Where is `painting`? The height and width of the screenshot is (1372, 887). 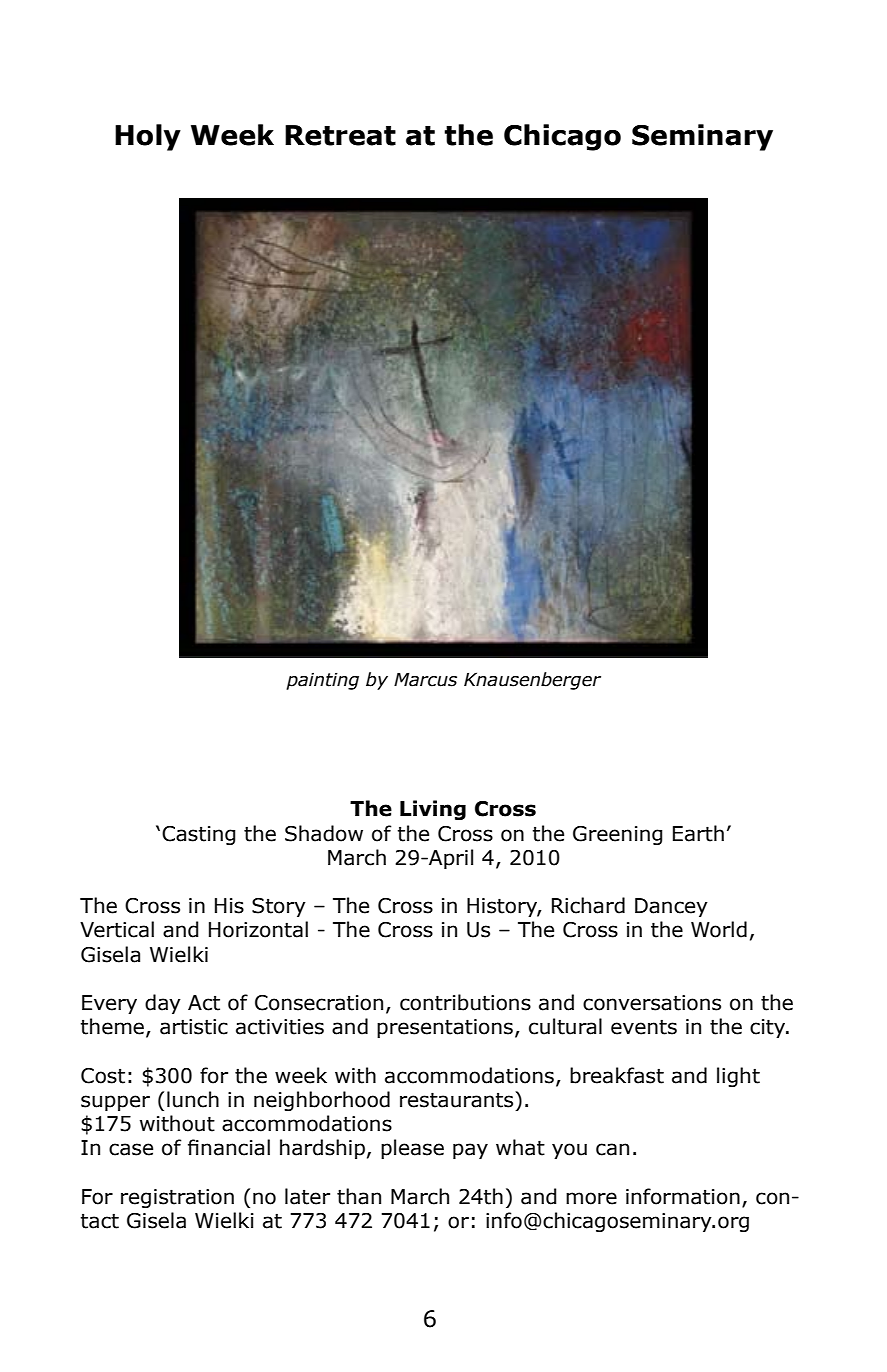 painting is located at coordinates (322, 681).
